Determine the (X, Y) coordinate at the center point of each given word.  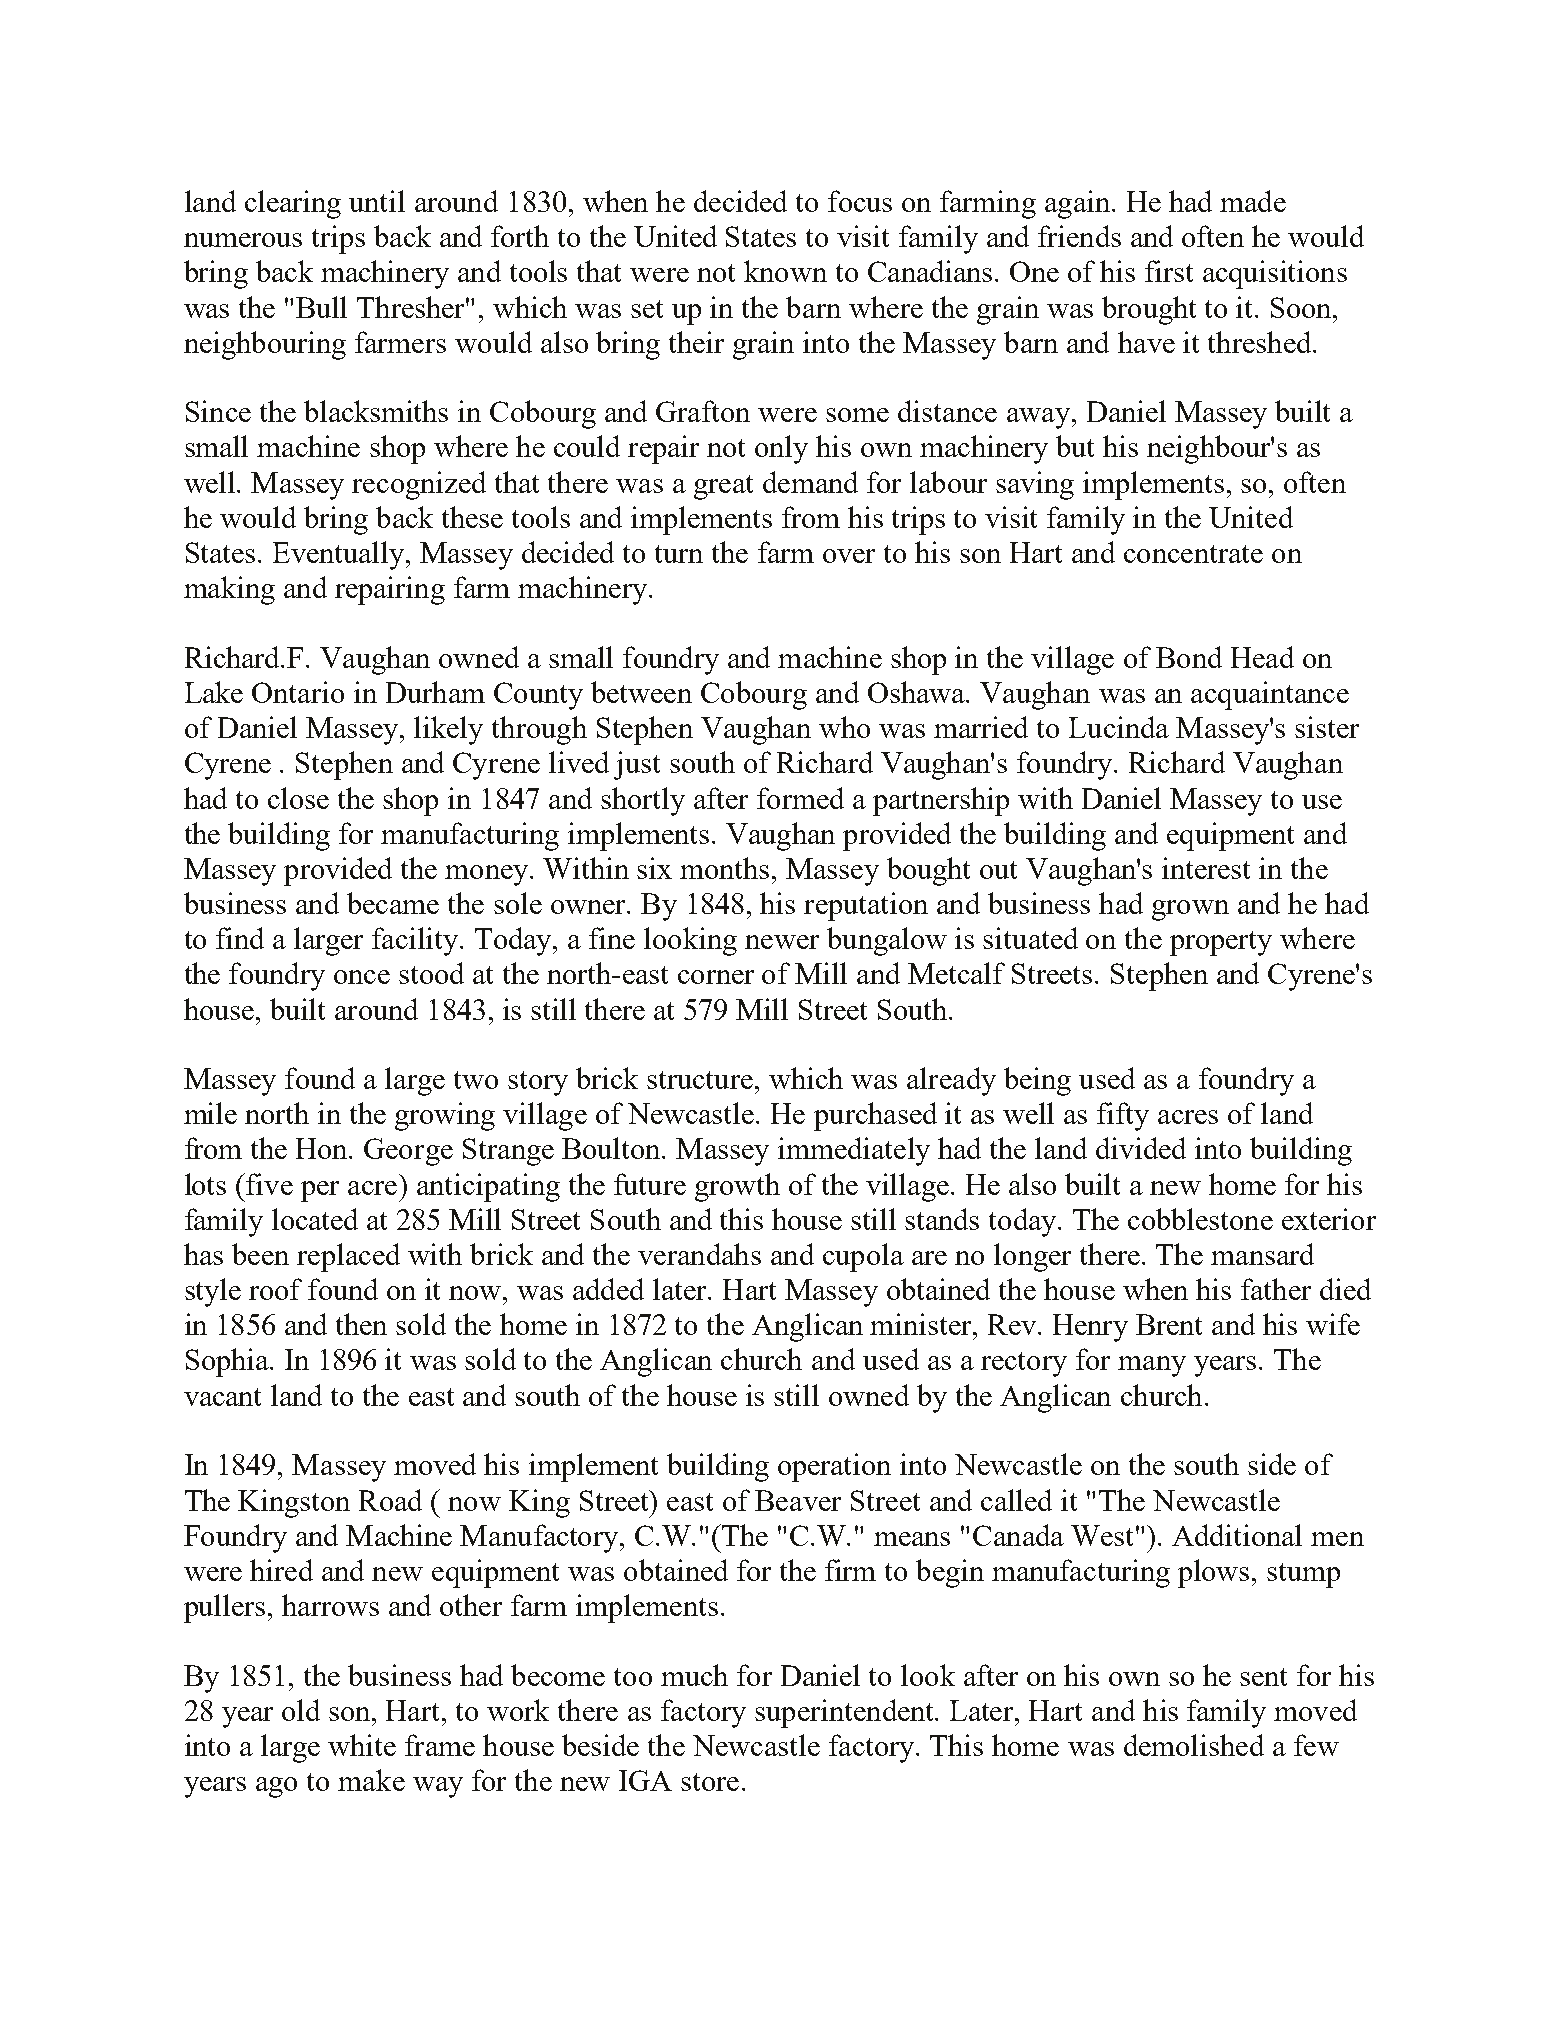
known (785, 271)
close (298, 798)
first (1169, 271)
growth (737, 1187)
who (844, 727)
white (362, 1745)
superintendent (846, 1713)
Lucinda (1119, 727)
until (377, 201)
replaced (348, 1257)
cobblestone (1200, 1219)
